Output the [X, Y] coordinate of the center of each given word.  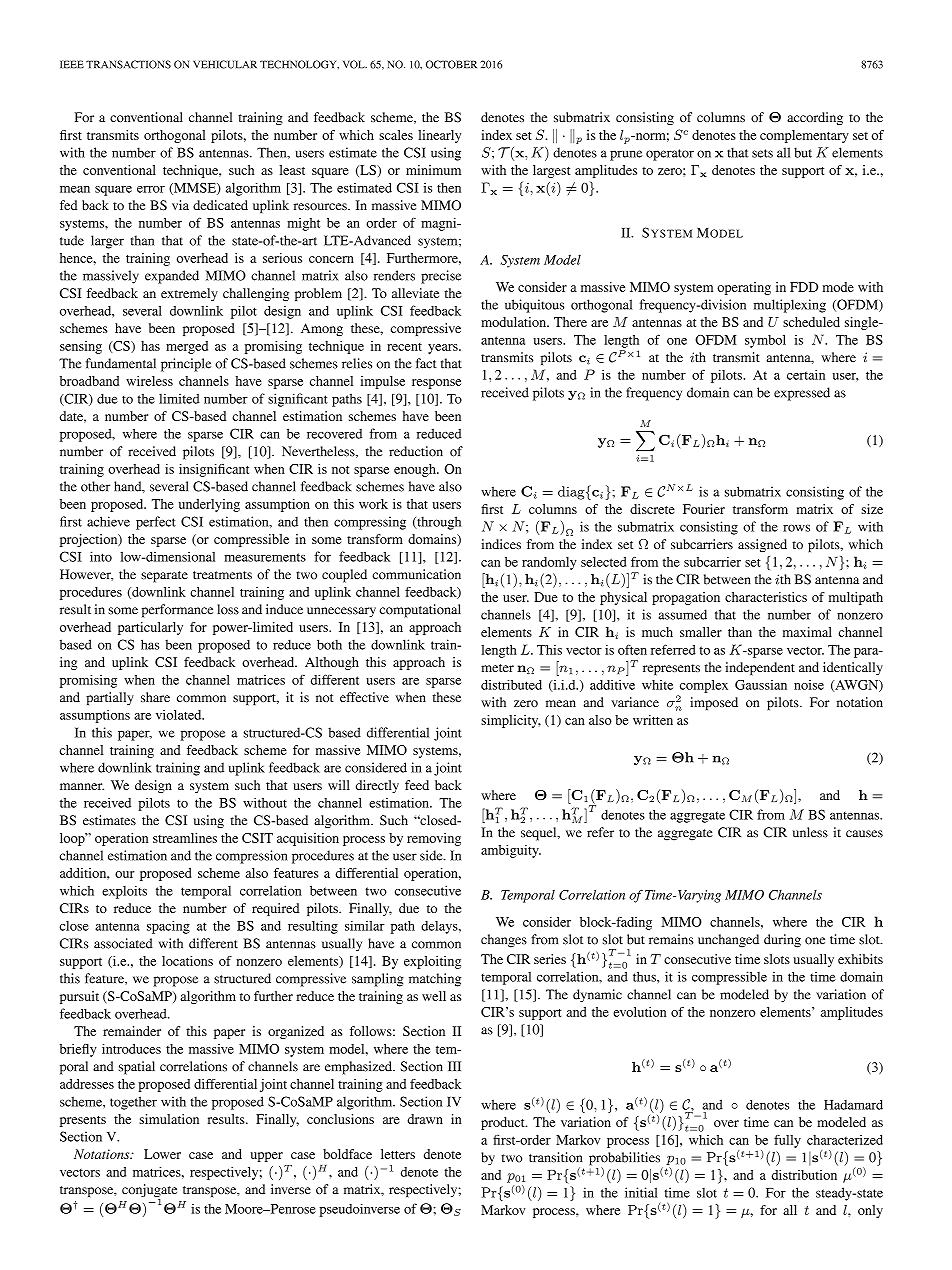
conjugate [149, 1192]
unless [810, 832]
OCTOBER [451, 64]
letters [398, 1154]
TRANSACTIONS [128, 64]
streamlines [185, 838]
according [815, 118]
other [95, 486]
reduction [416, 451]
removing [434, 839]
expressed [802, 394]
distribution [804, 1175]
